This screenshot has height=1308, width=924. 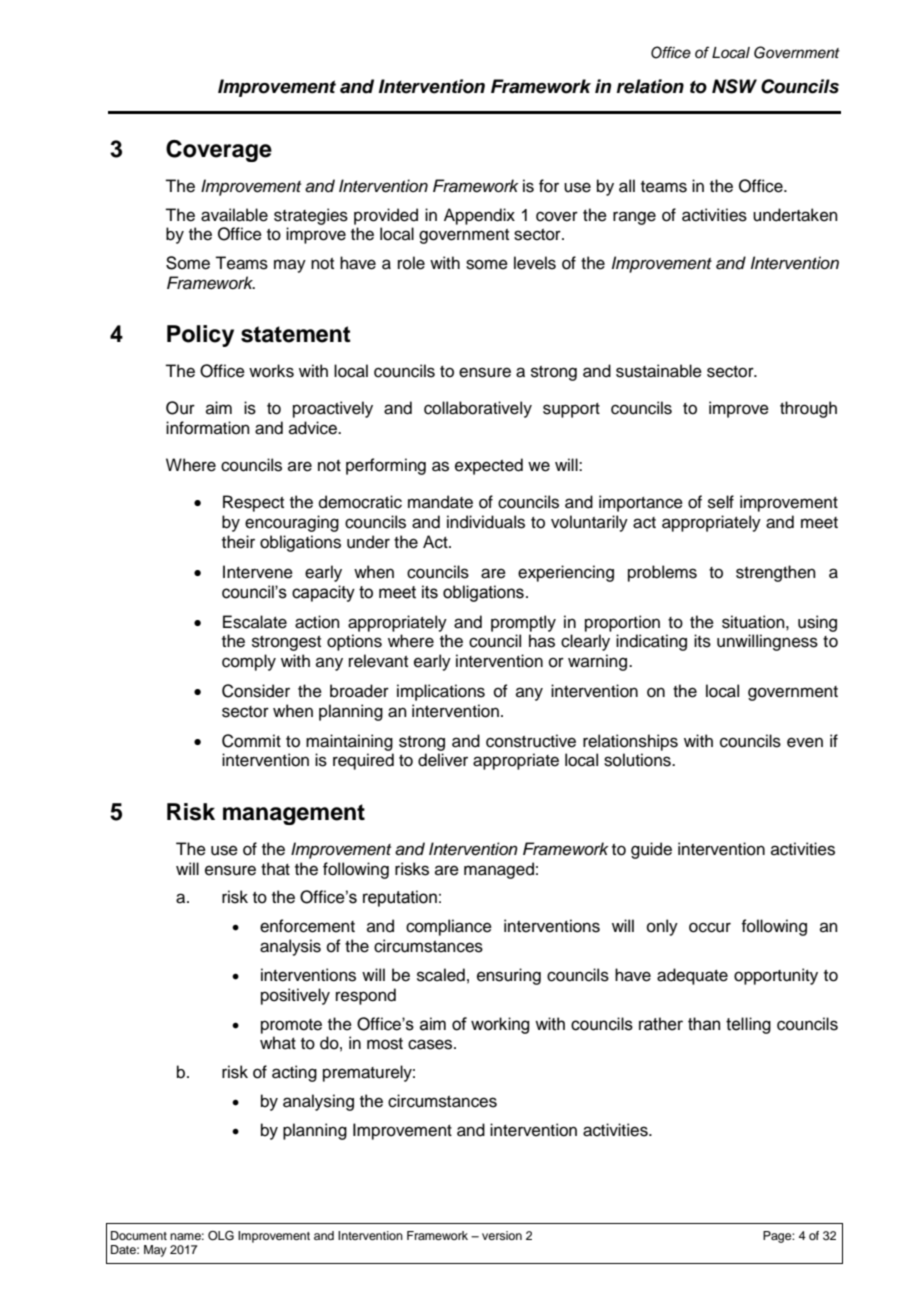 What do you see at coordinates (721, 502) in the screenshot?
I see `self` at bounding box center [721, 502].
